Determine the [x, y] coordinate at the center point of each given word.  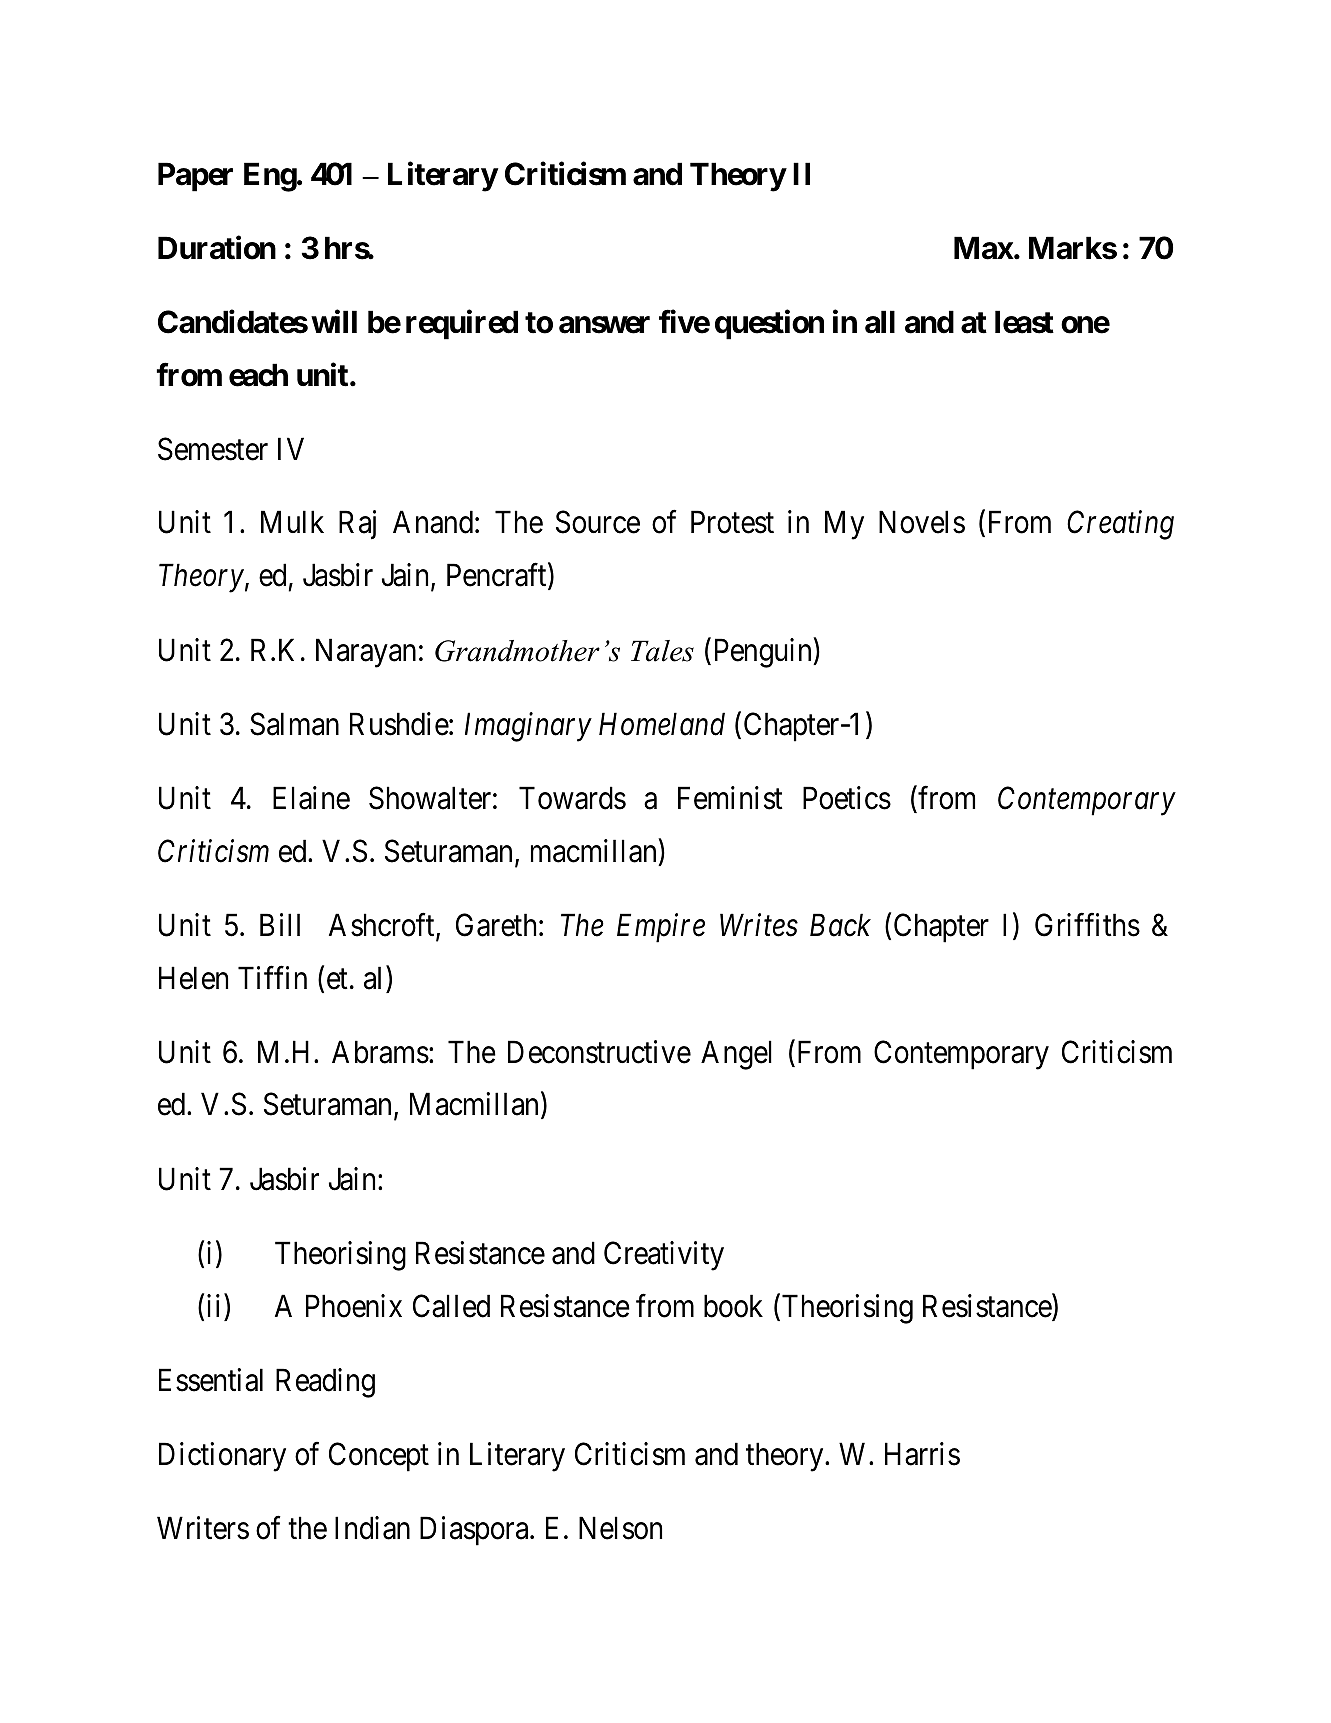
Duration [217, 248]
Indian [372, 1528]
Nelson [620, 1528]
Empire [661, 928]
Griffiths [1087, 925]
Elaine [311, 798]
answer [604, 325]
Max [984, 248]
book [733, 1306]
